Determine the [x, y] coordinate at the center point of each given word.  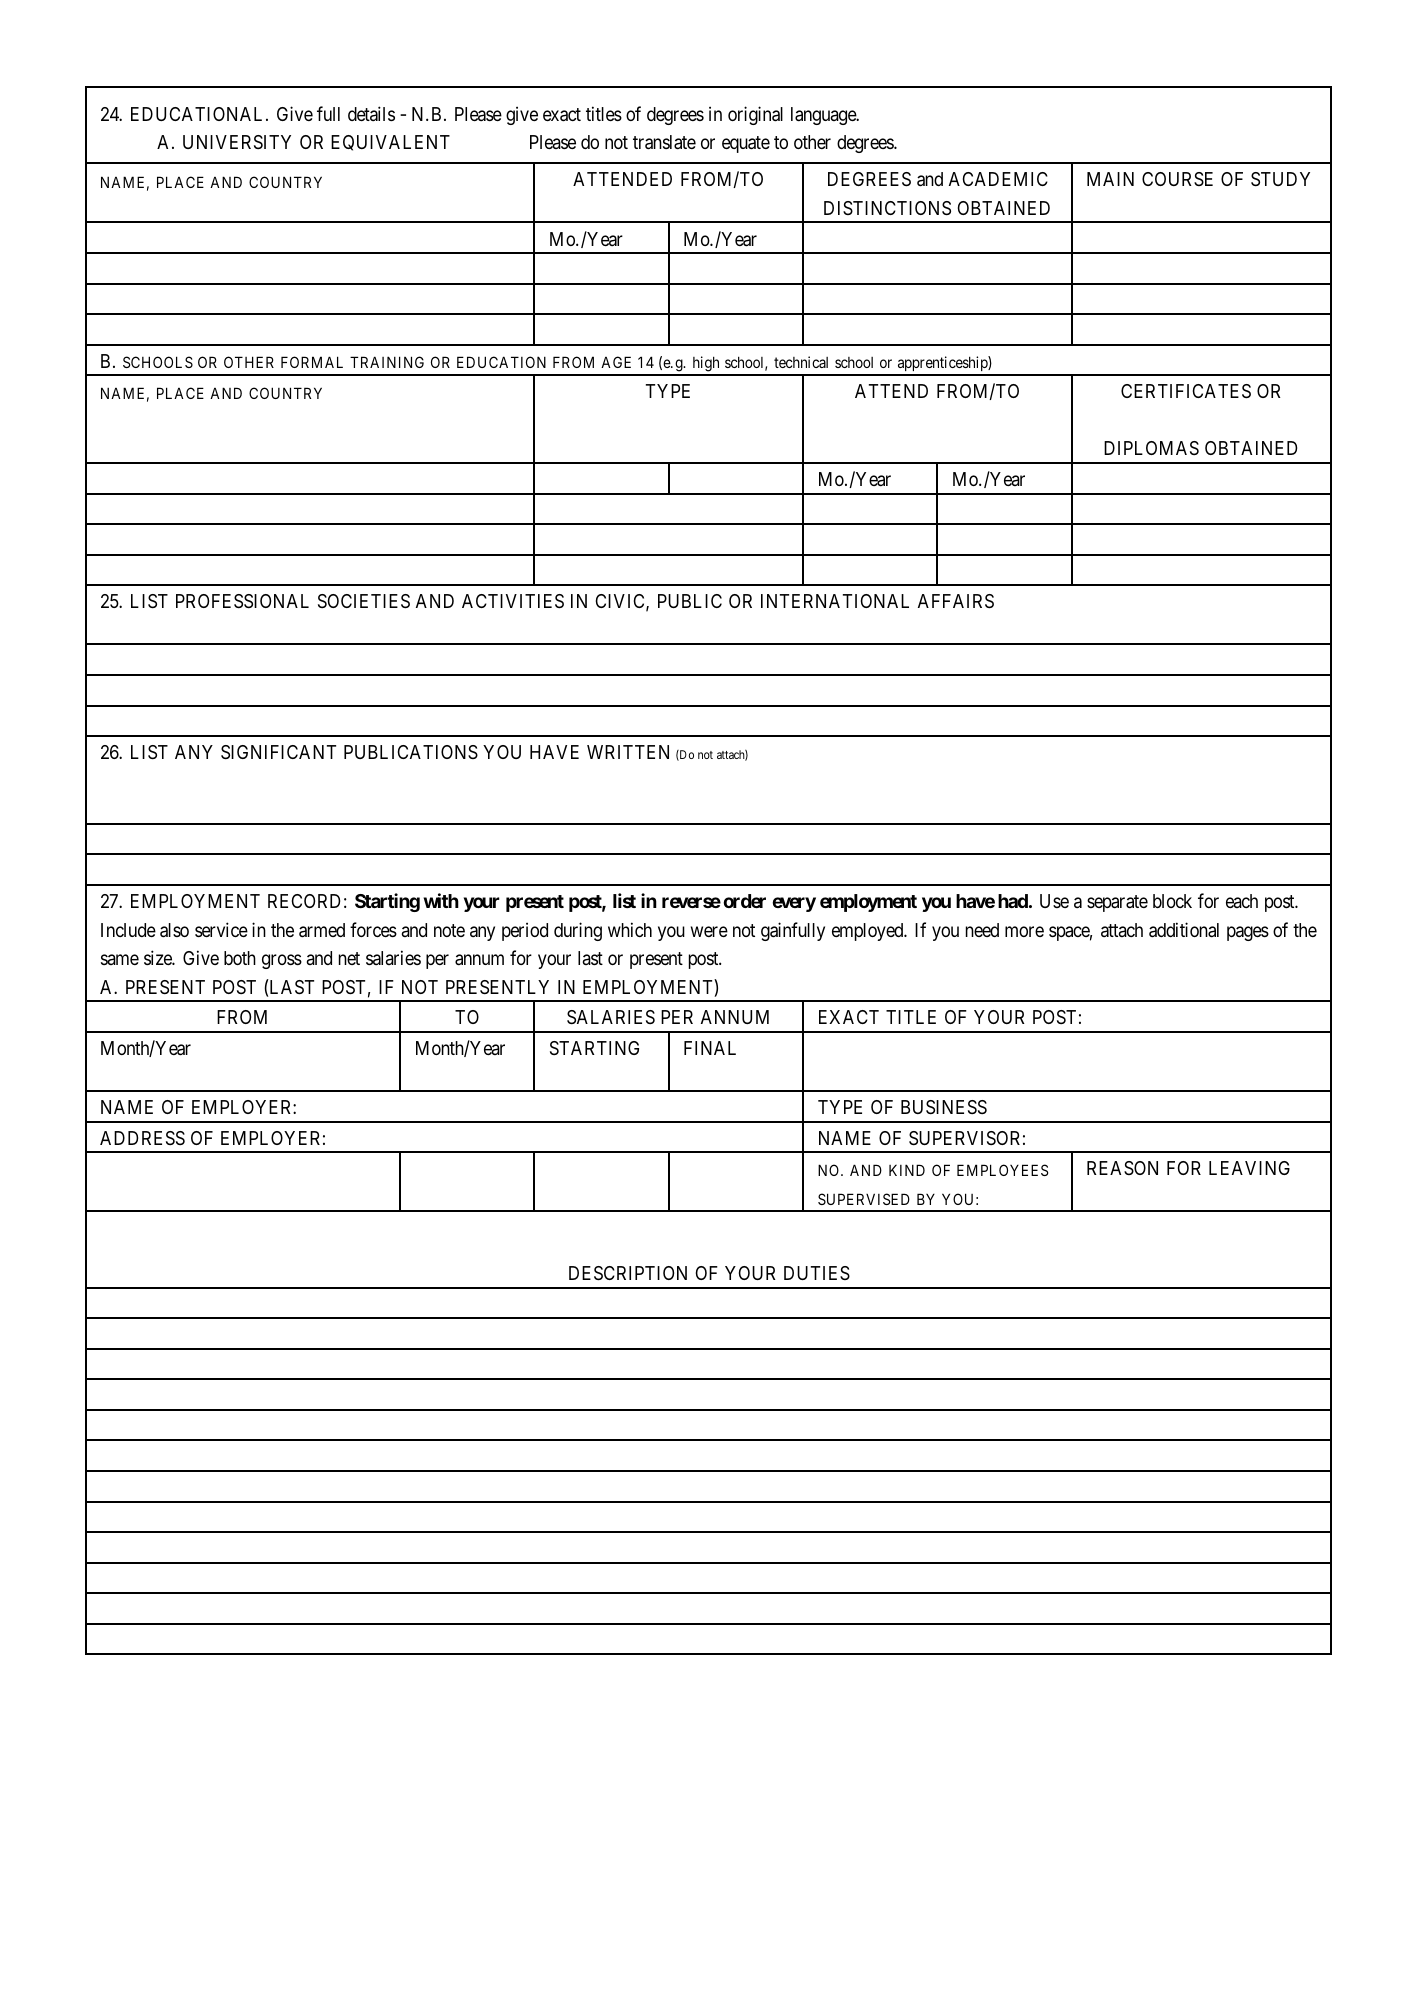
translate [664, 142]
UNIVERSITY [237, 142]
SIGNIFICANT [278, 752]
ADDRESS [142, 1138]
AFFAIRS [956, 601]
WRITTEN [628, 752]
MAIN [1110, 179]
